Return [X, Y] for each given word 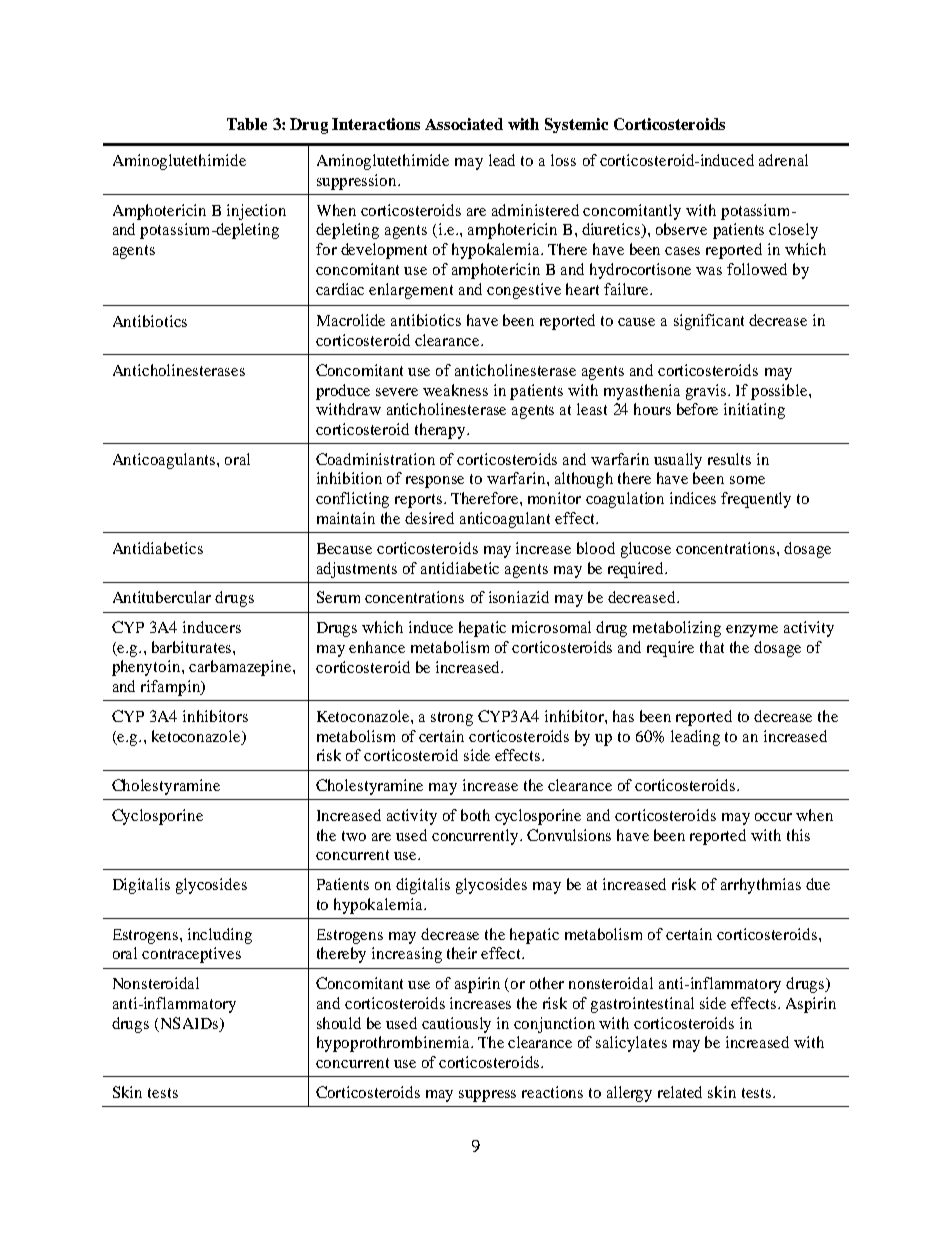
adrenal [783, 160]
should [339, 1023]
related [680, 1092]
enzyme [752, 631]
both [475, 815]
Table [247, 124]
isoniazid [519, 597]
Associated [464, 124]
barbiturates [193, 647]
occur [773, 817]
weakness [455, 390]
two [354, 836]
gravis [707, 392]
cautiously [456, 1025]
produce [343, 392]
